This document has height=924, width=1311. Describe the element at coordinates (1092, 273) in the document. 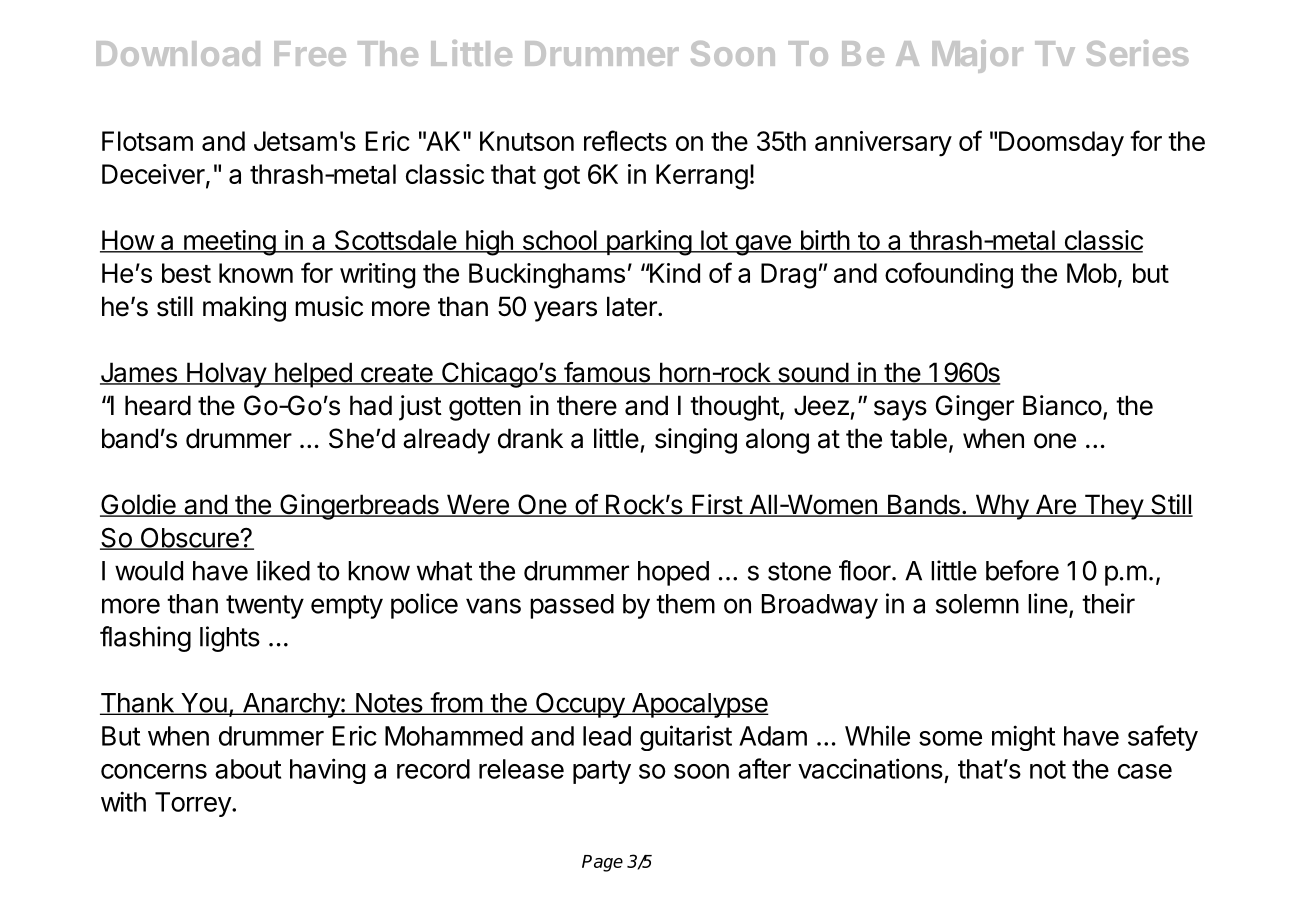

I see `Mob` at that location.
